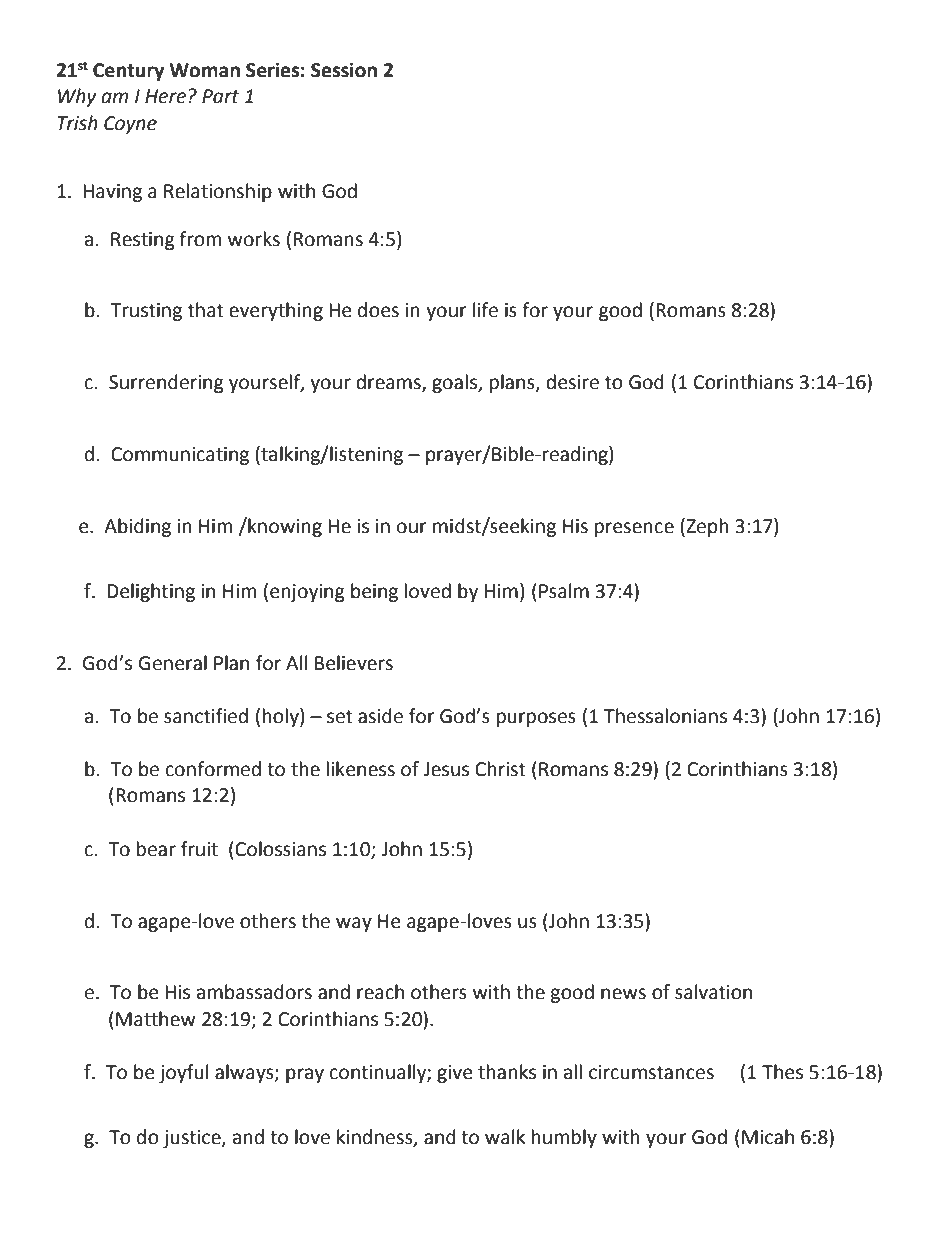 The width and height of the screenshot is (952, 1233). What do you see at coordinates (634, 529) in the screenshot?
I see `presence` at bounding box center [634, 529].
